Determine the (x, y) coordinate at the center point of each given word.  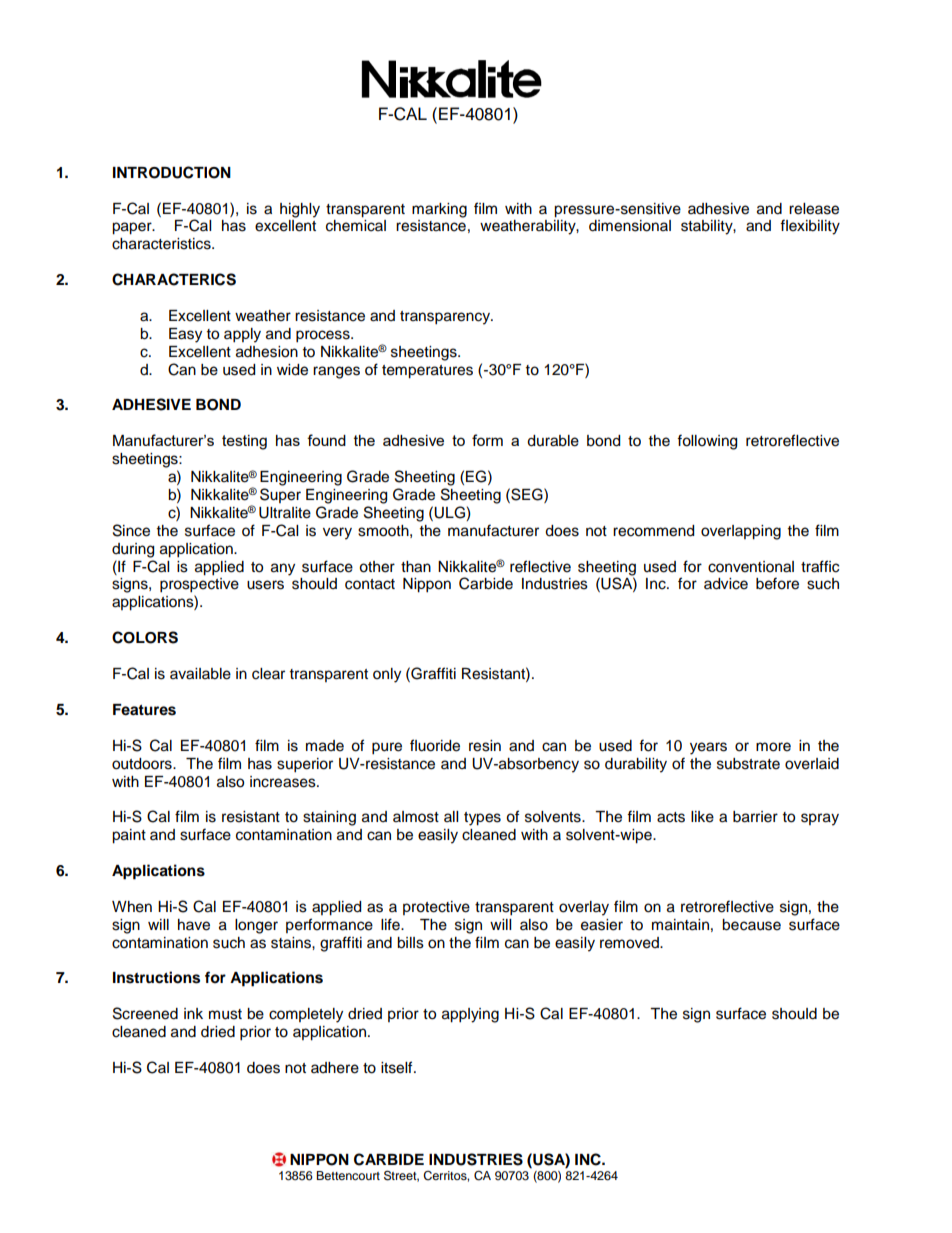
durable (553, 441)
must (225, 1014)
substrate (748, 764)
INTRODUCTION (172, 172)
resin (485, 746)
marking (439, 210)
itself (398, 1067)
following (707, 442)
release (814, 209)
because (751, 925)
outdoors (143, 764)
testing (244, 442)
